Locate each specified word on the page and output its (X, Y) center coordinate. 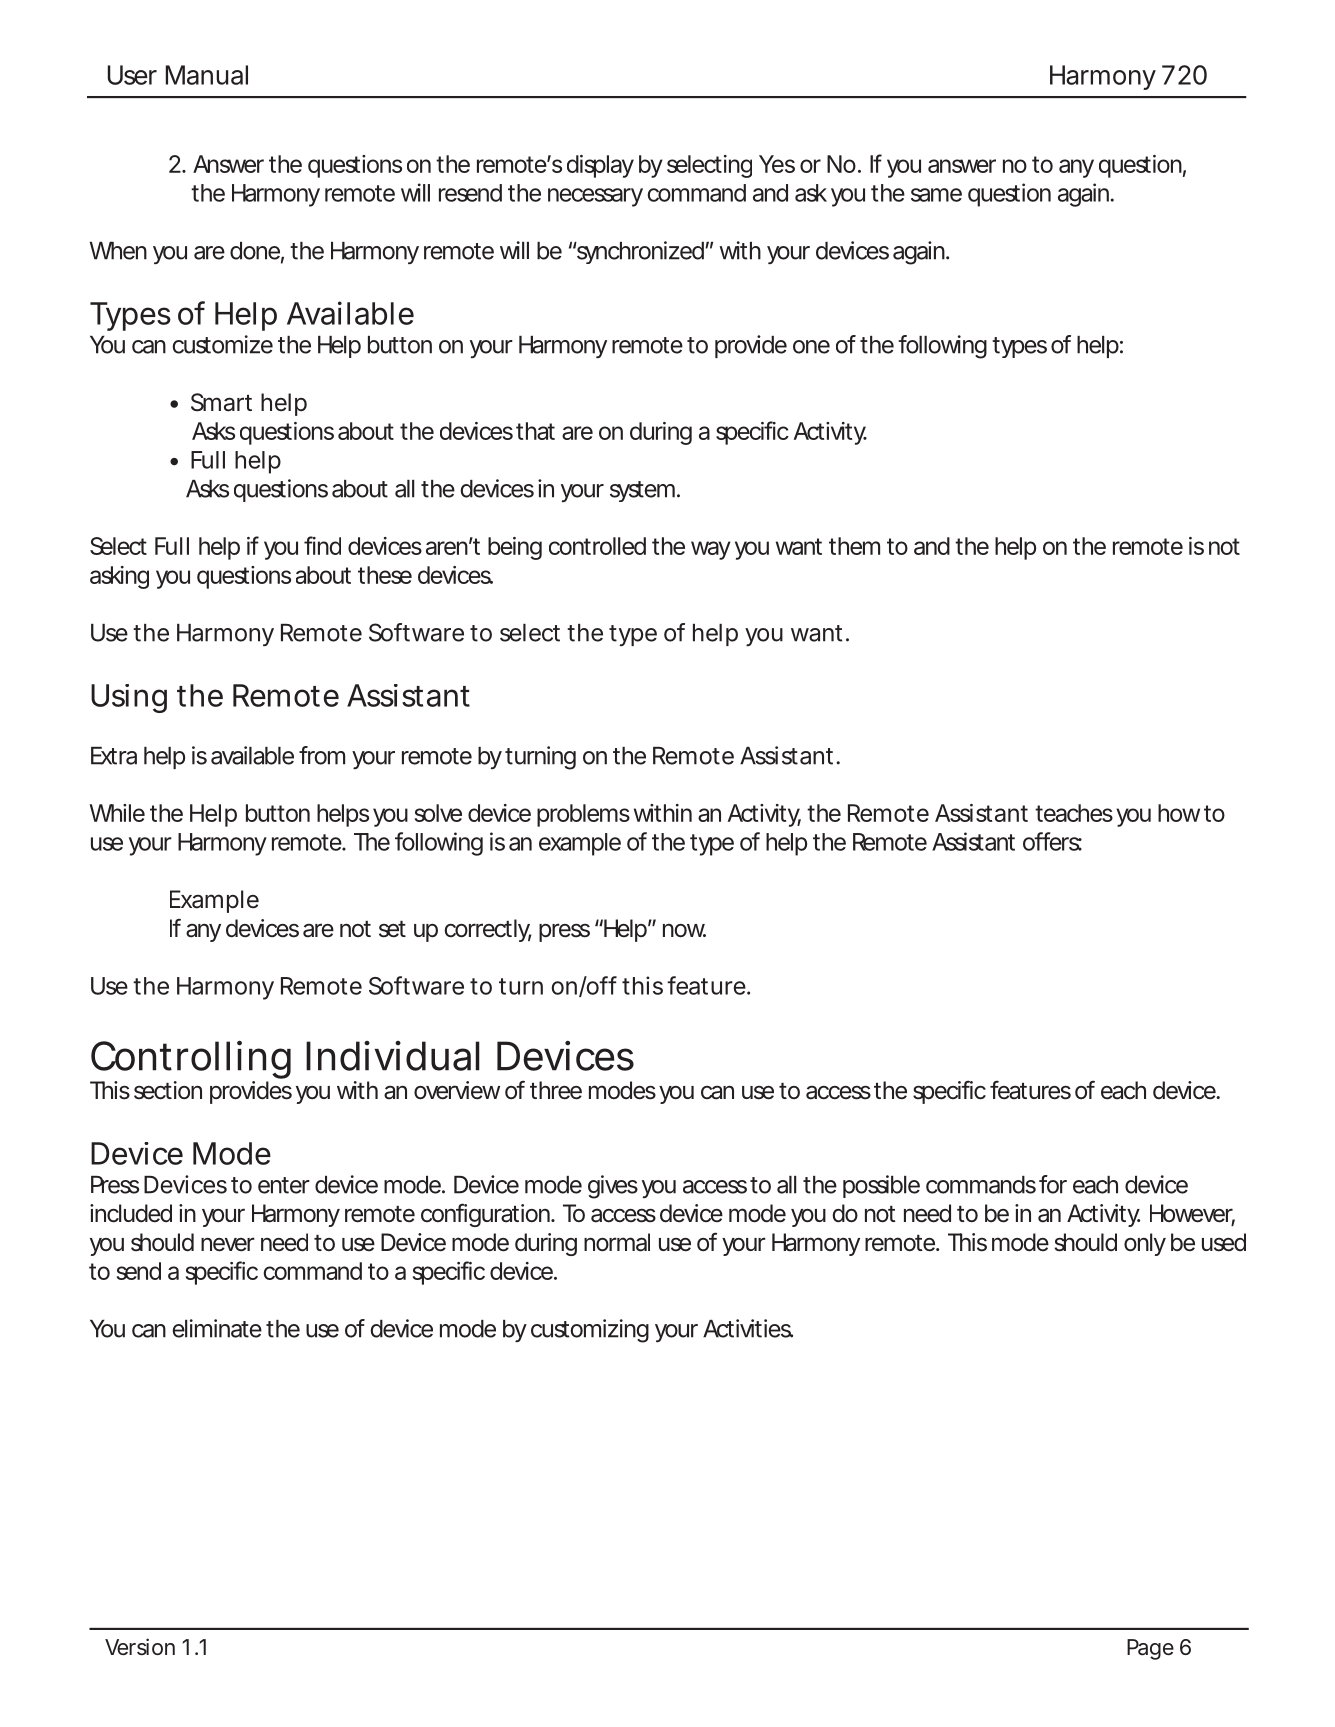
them (854, 546)
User (132, 75)
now (684, 931)
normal (617, 1242)
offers (1052, 841)
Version (140, 1646)
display (600, 166)
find (322, 545)
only (1145, 1244)
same (936, 195)
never (228, 1244)
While (117, 813)
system (642, 491)
